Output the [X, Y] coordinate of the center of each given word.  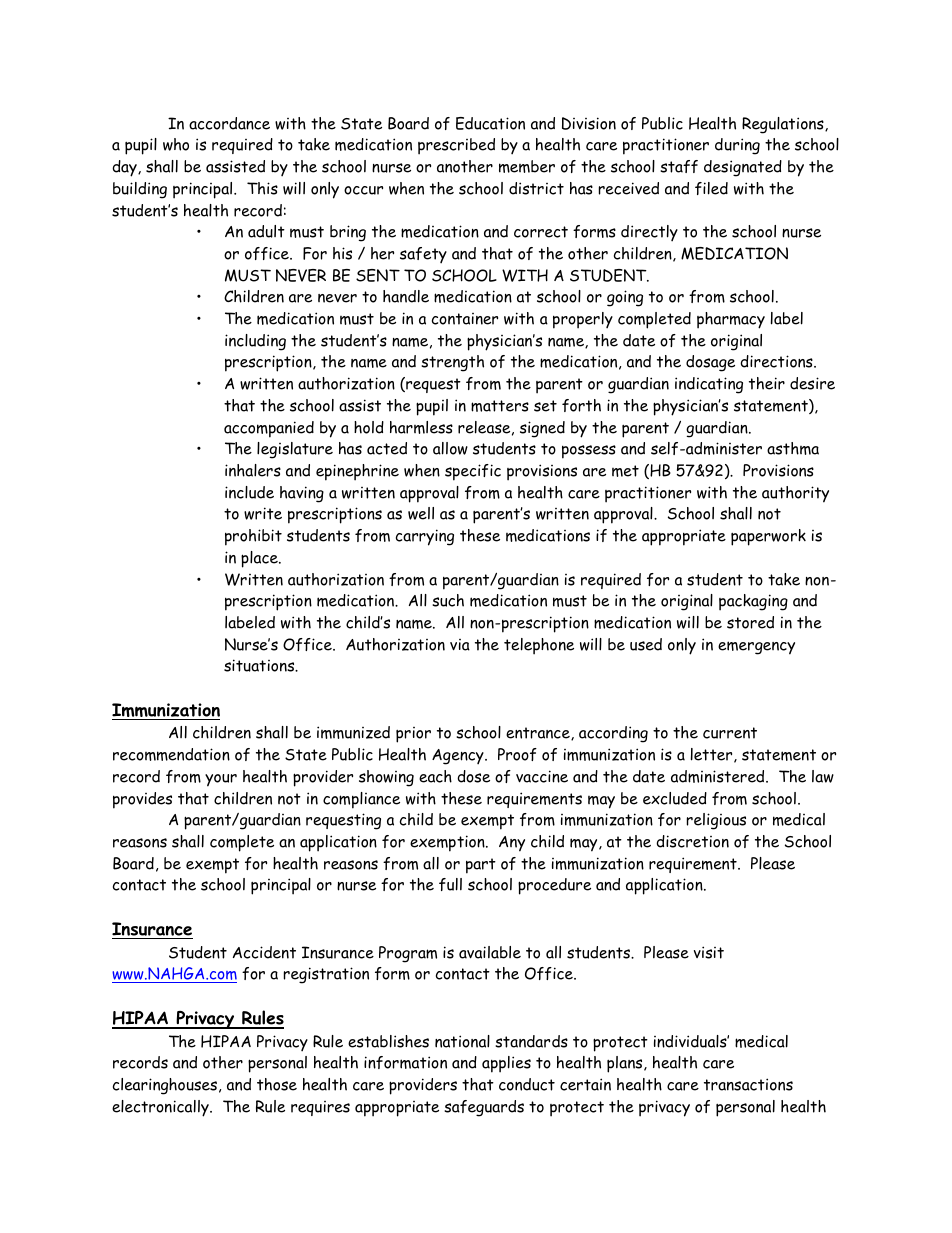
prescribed [456, 146]
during [737, 146]
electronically [161, 1108]
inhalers [253, 470]
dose [473, 776]
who [176, 144]
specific [473, 472]
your [221, 780]
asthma [793, 448]
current [730, 733]
